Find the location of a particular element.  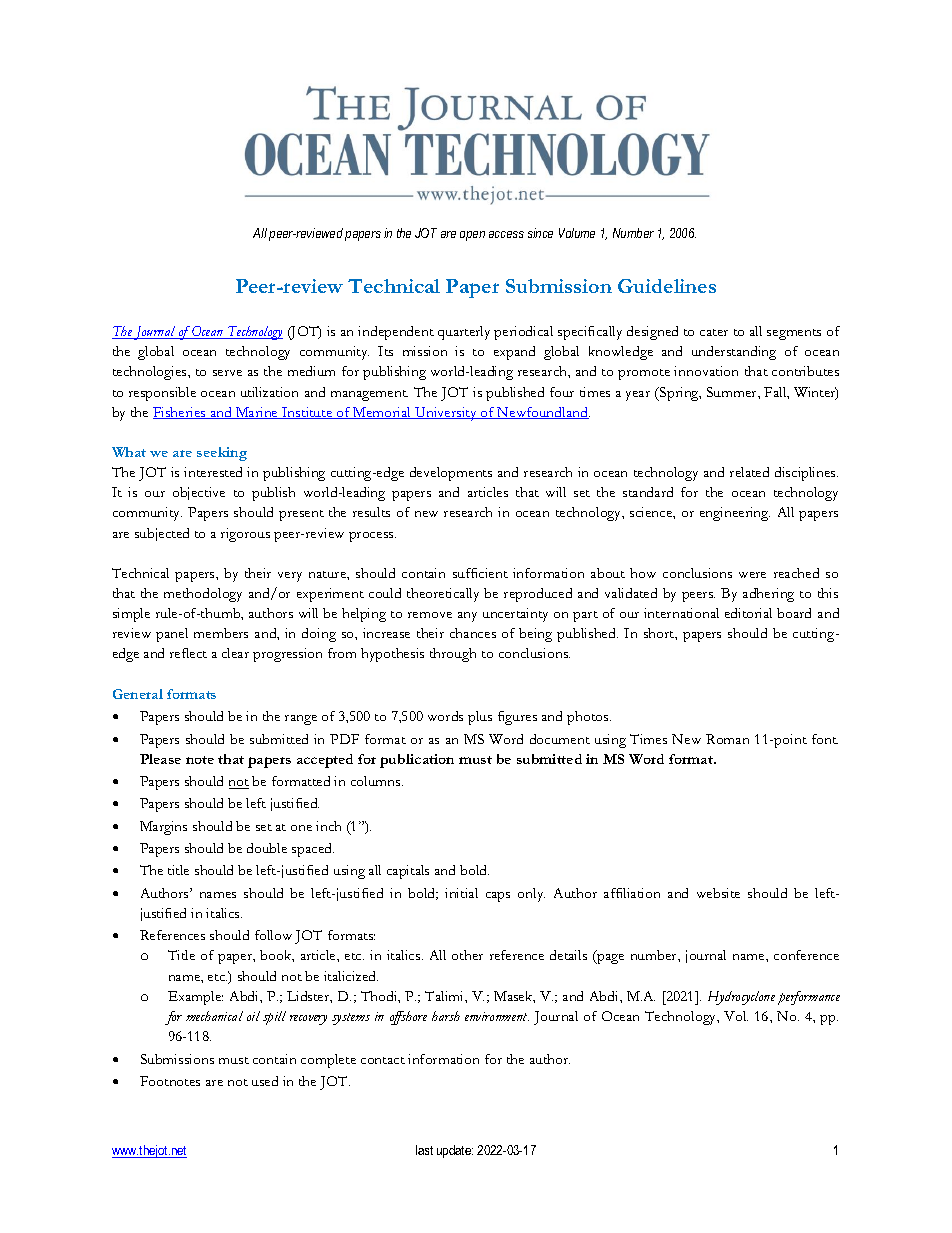

Roman is located at coordinates (727, 739).
